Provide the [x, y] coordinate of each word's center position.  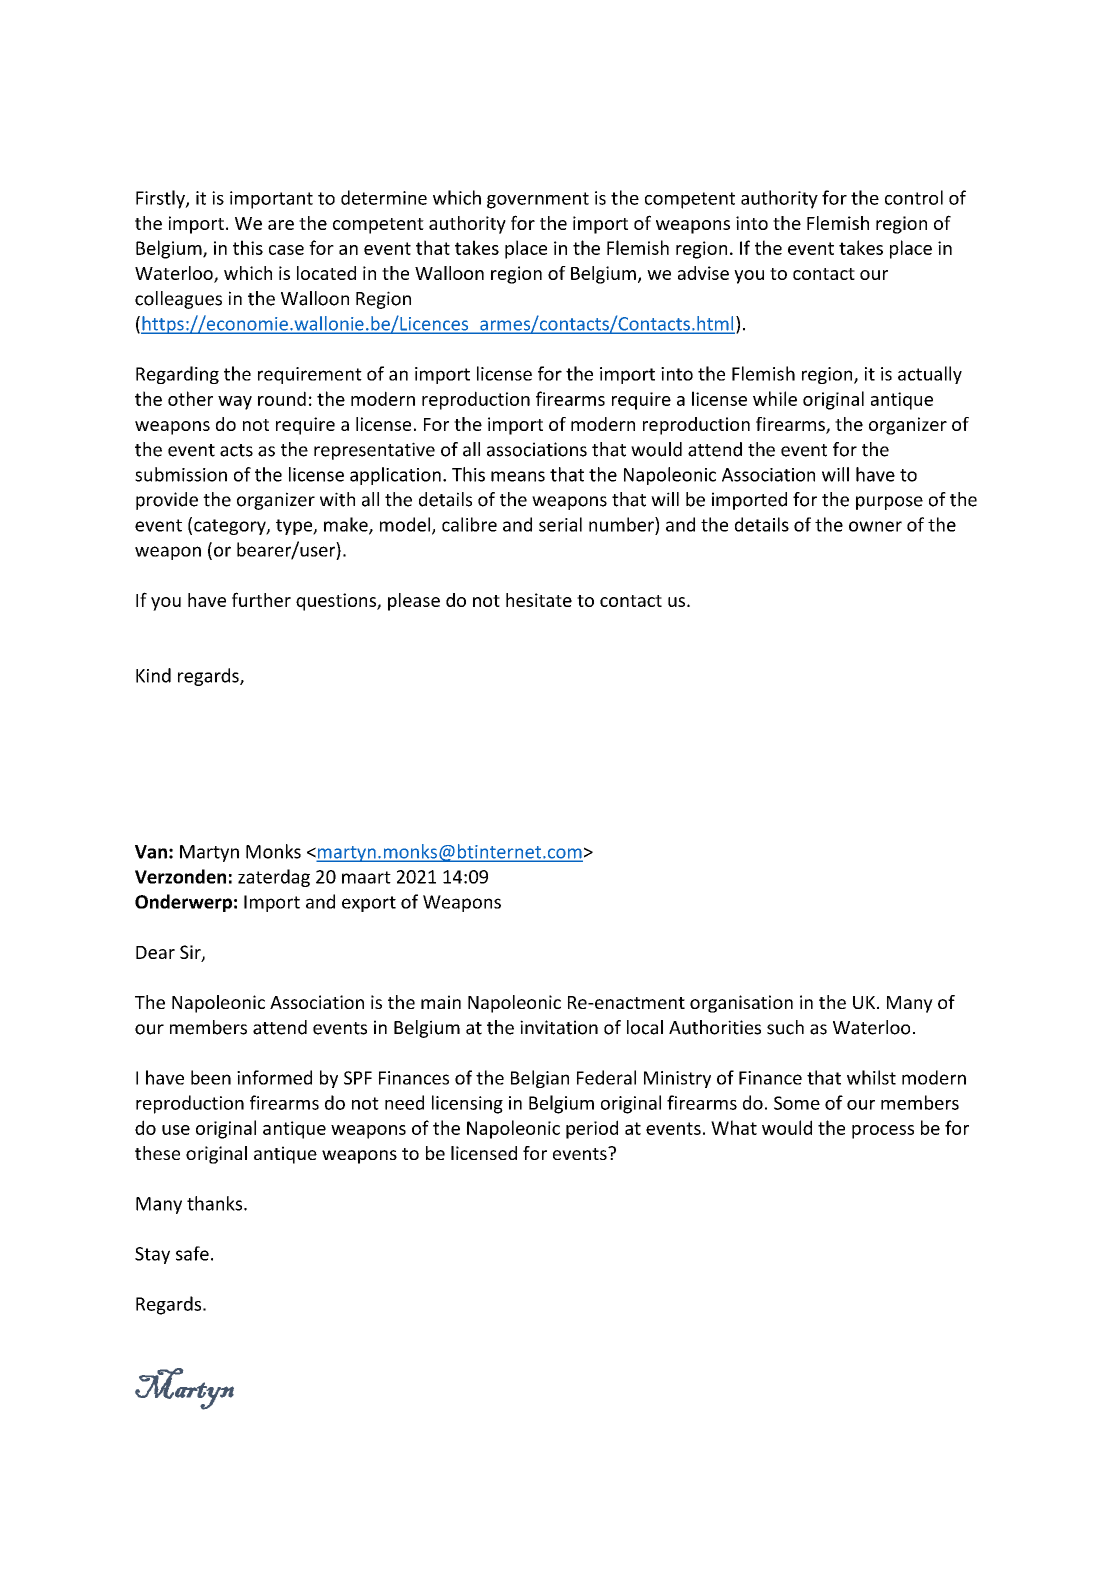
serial [560, 524]
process [883, 1132]
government [538, 200]
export [369, 904]
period [592, 1129]
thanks [216, 1203]
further [261, 599]
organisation [741, 1004]
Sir [191, 953]
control [914, 197]
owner [875, 526]
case [286, 250]
